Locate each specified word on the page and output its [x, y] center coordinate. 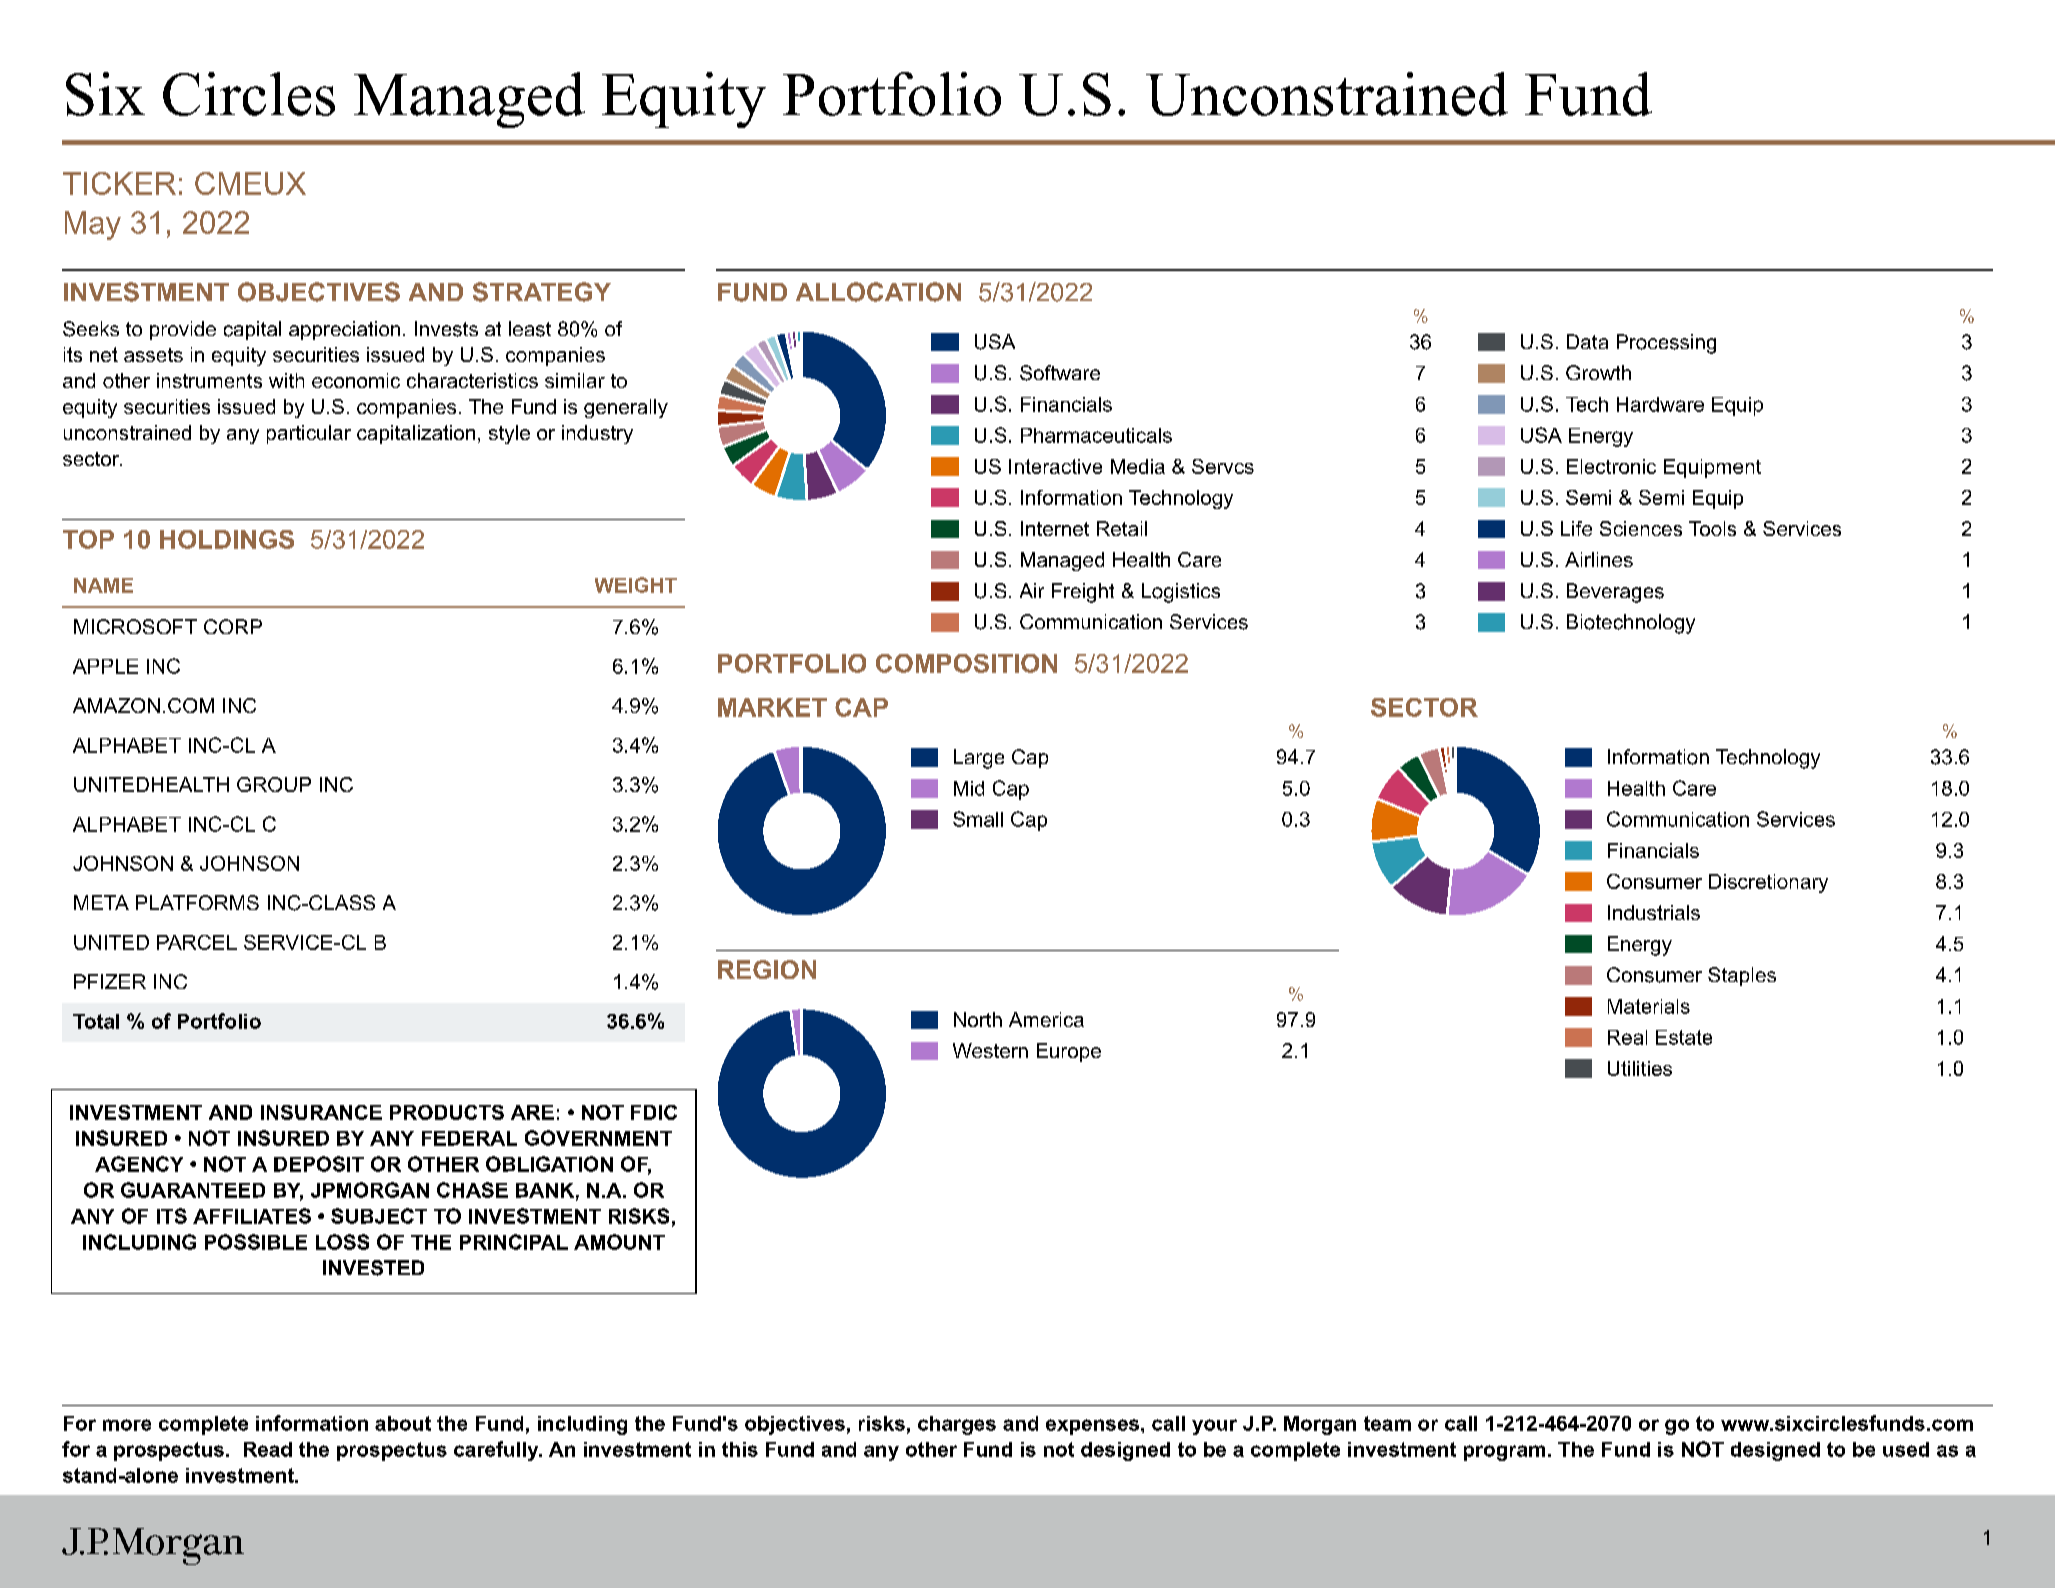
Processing [1666, 344]
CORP [233, 626]
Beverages [1615, 593]
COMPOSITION [966, 663]
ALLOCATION [878, 292]
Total [96, 1021]
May [93, 225]
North [978, 1019]
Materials [1649, 1006]
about [403, 1423]
